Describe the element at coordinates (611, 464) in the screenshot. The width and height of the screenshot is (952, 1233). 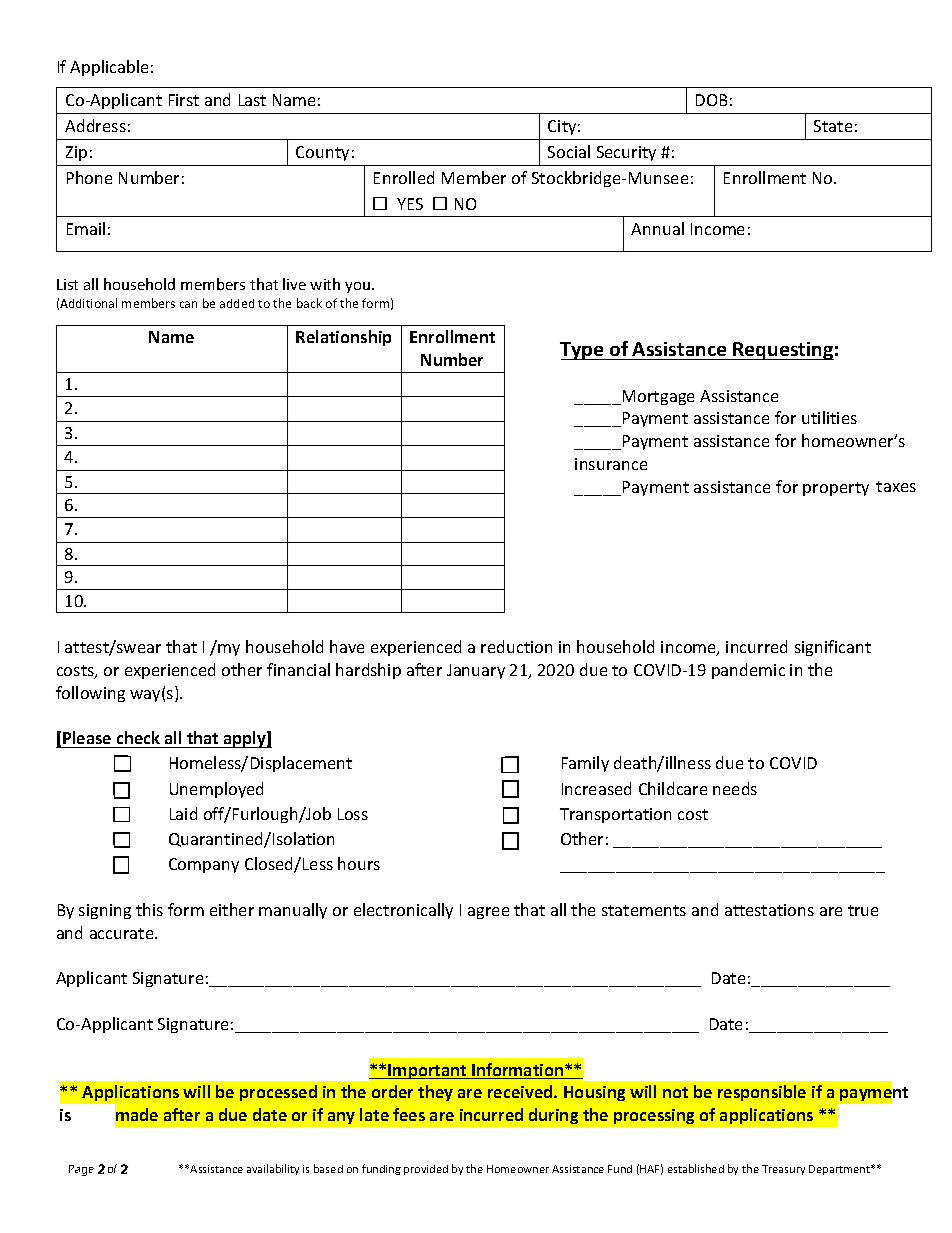
I see `insurance` at that location.
